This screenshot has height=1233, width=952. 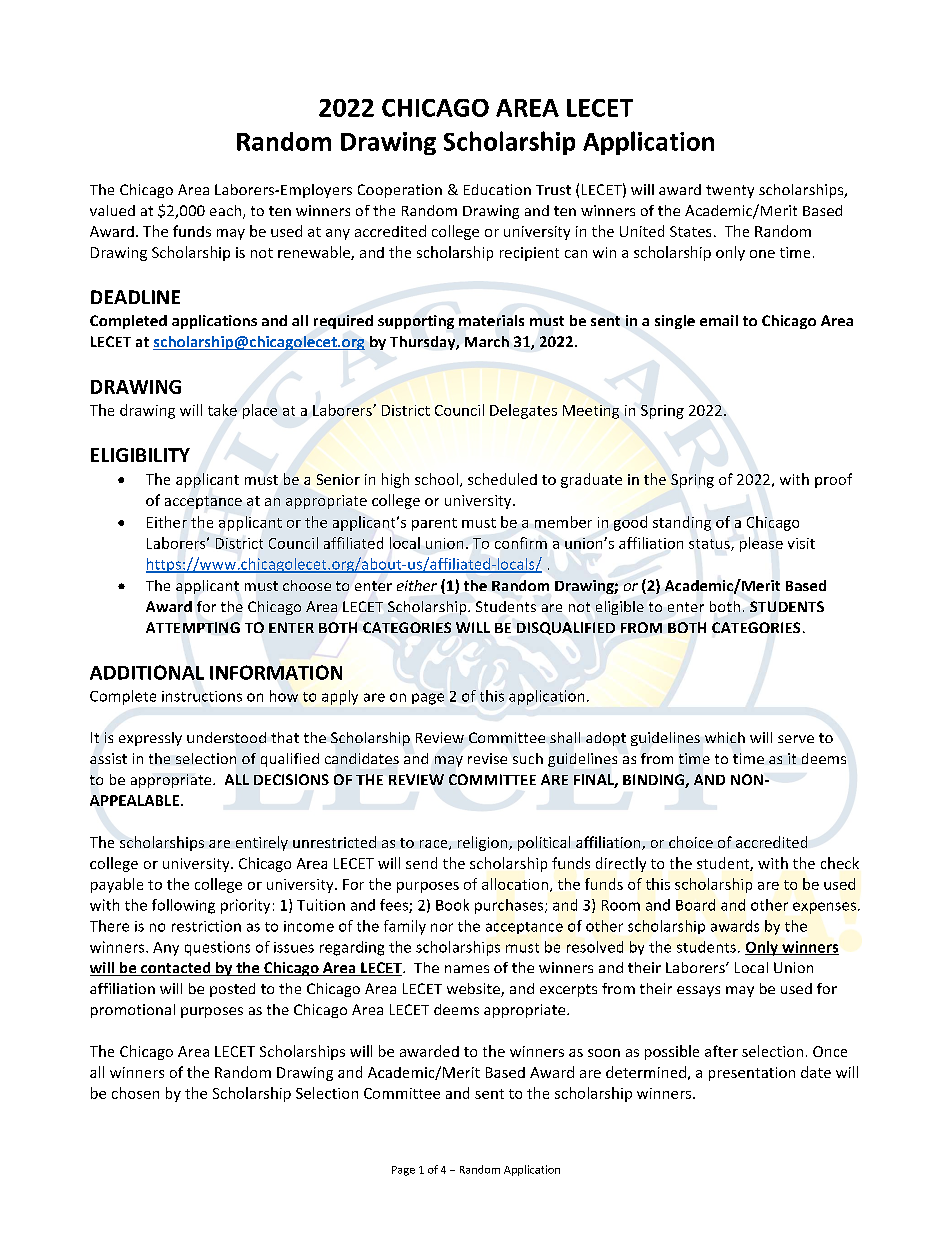 What do you see at coordinates (730, 191) in the screenshot?
I see `twenty` at bounding box center [730, 191].
